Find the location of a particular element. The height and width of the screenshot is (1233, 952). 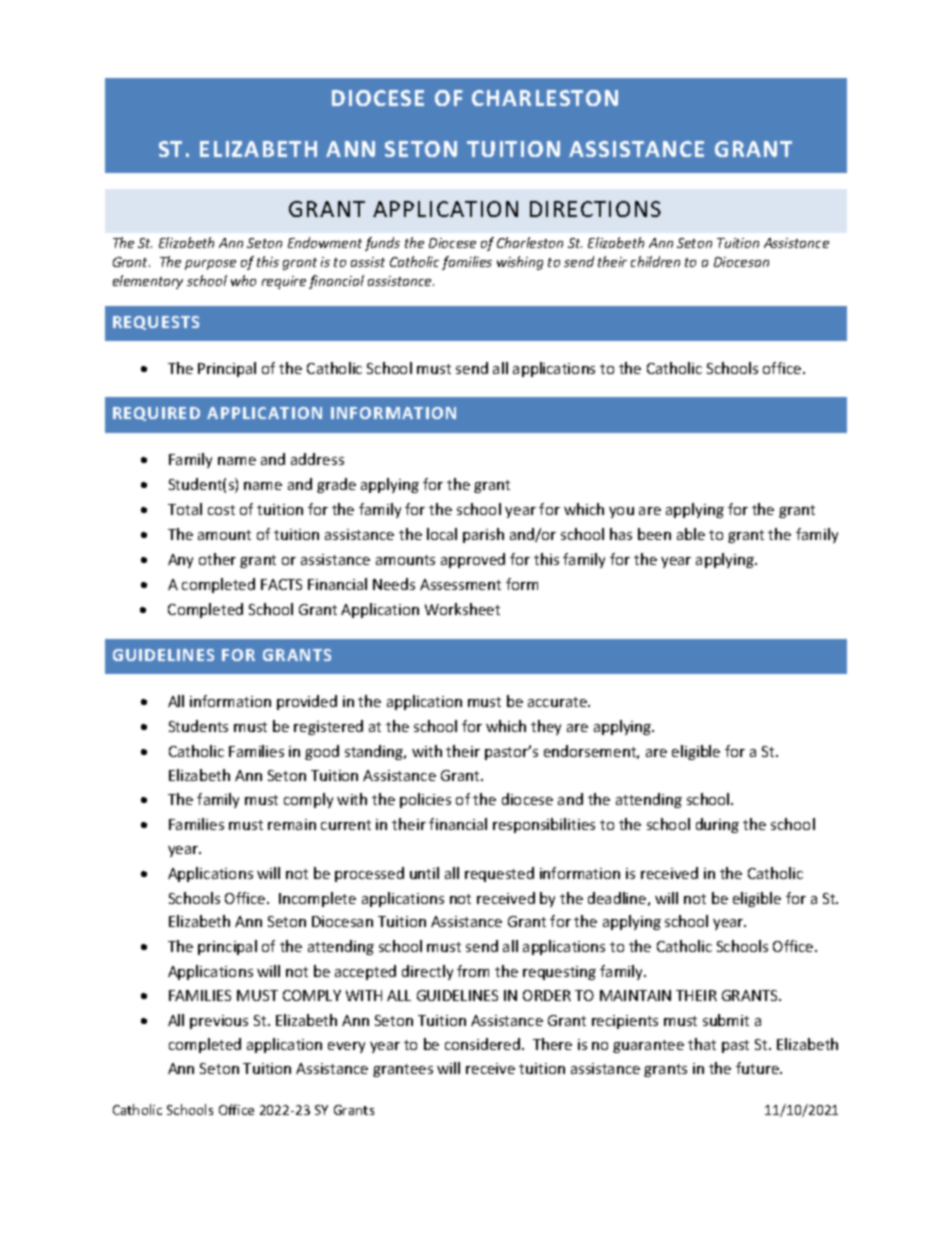

FACTS is located at coordinates (281, 584).
